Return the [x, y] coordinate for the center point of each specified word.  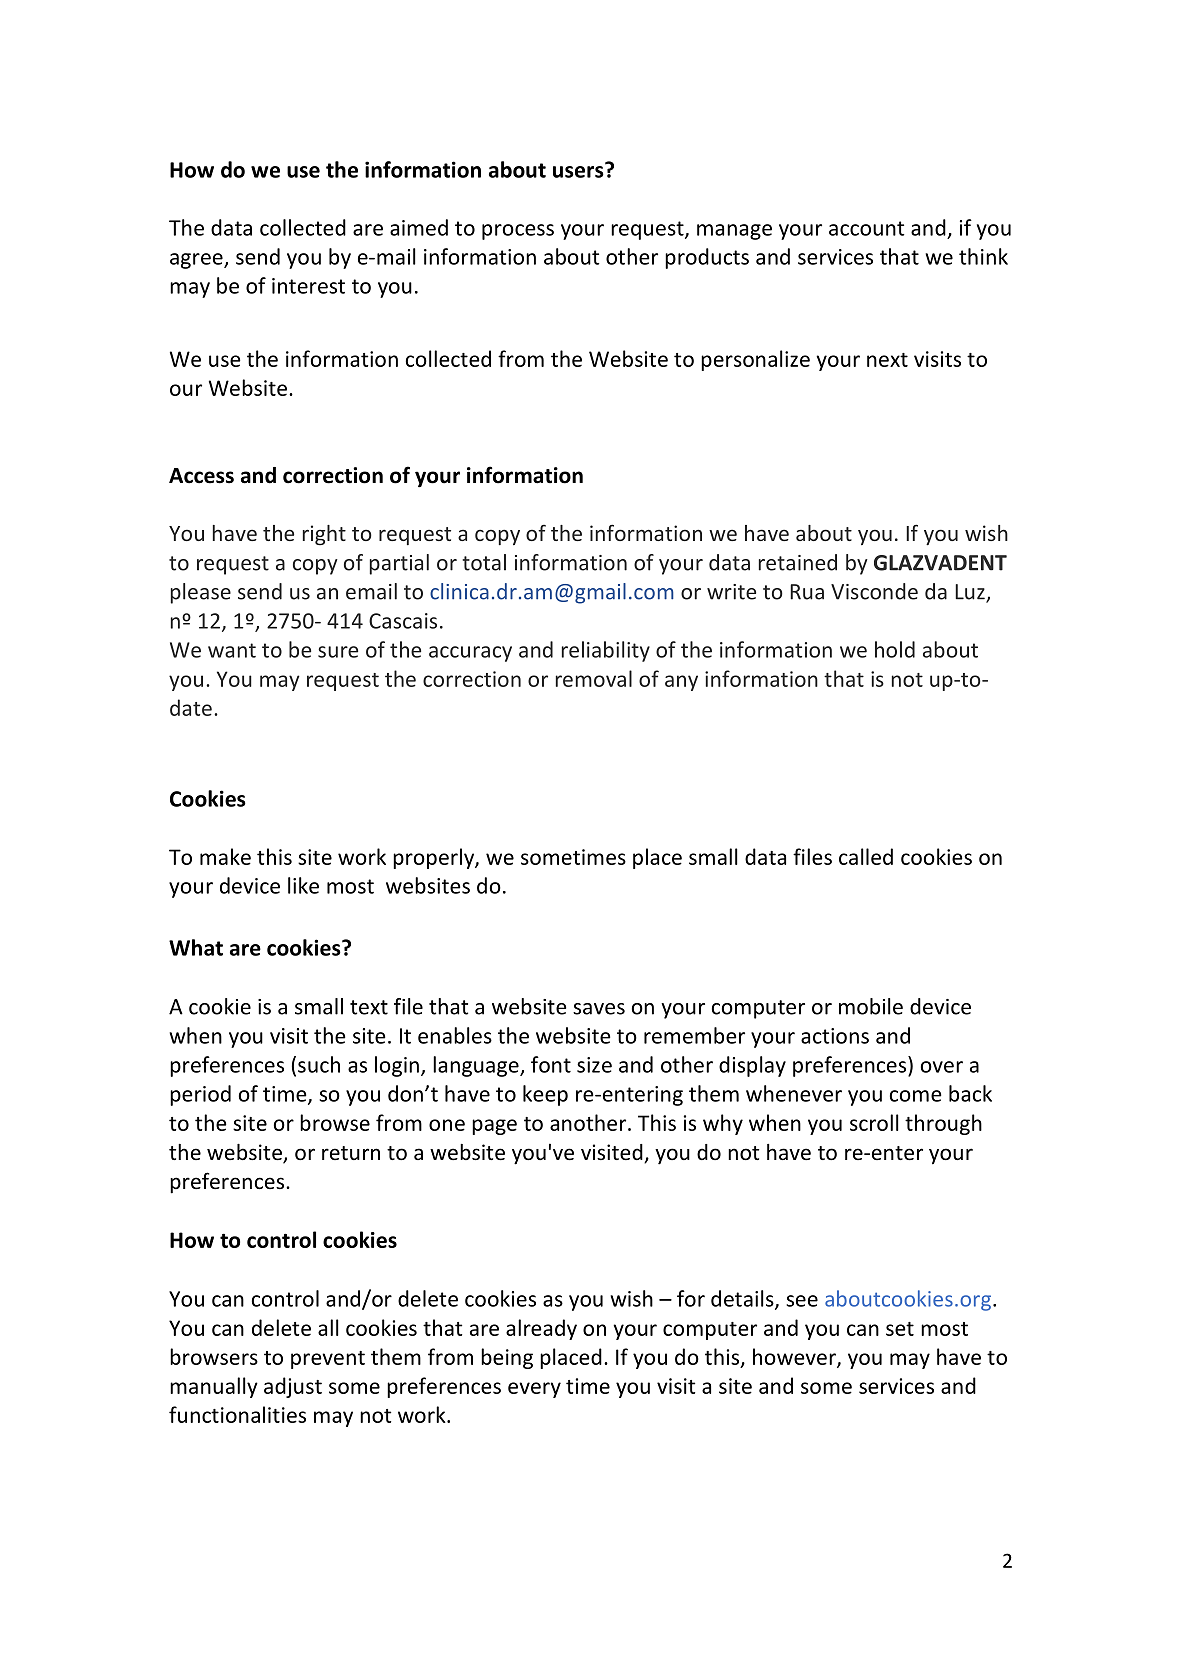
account [867, 228]
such [319, 1064]
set [900, 1329]
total [484, 562]
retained [798, 562]
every [534, 1390]
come [916, 1096]
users [579, 171]
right [324, 535]
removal [594, 678]
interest [308, 286]
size [594, 1065]
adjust [293, 1387]
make [225, 856]
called [866, 856]
